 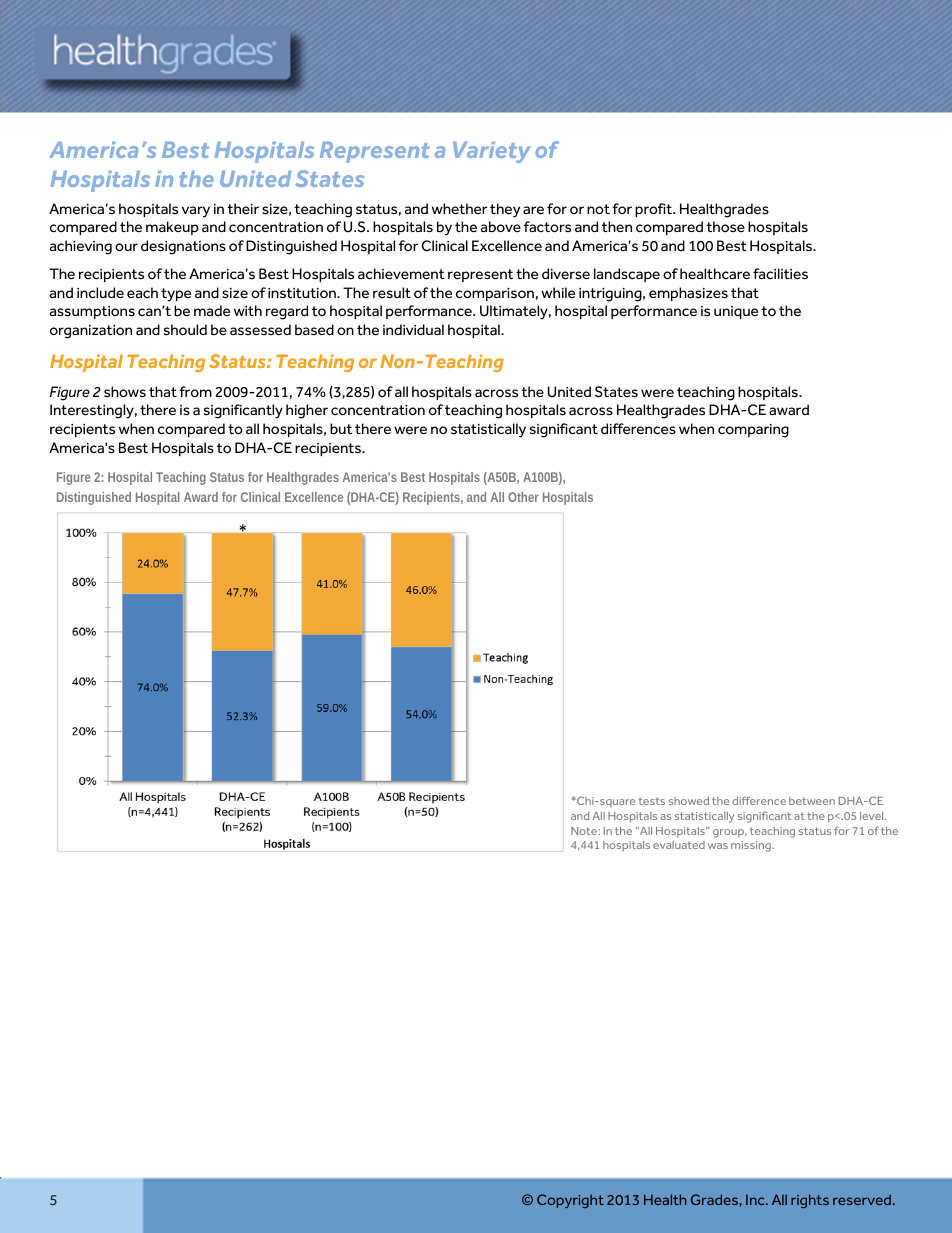 What do you see at coordinates (196, 212) in the screenshot?
I see `vary` at bounding box center [196, 212].
